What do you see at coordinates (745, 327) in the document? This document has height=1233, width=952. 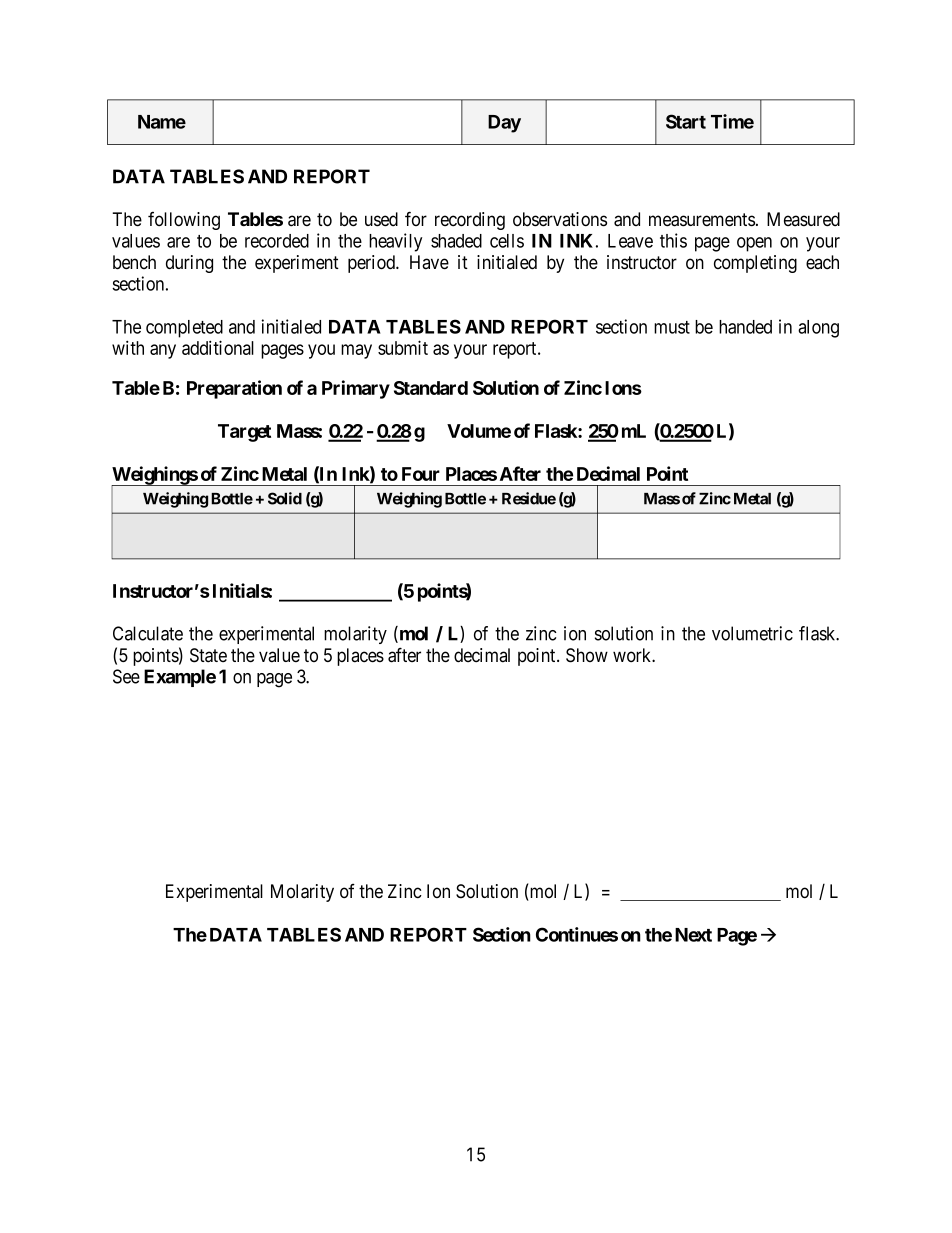 I see `handed` at bounding box center [745, 327].
